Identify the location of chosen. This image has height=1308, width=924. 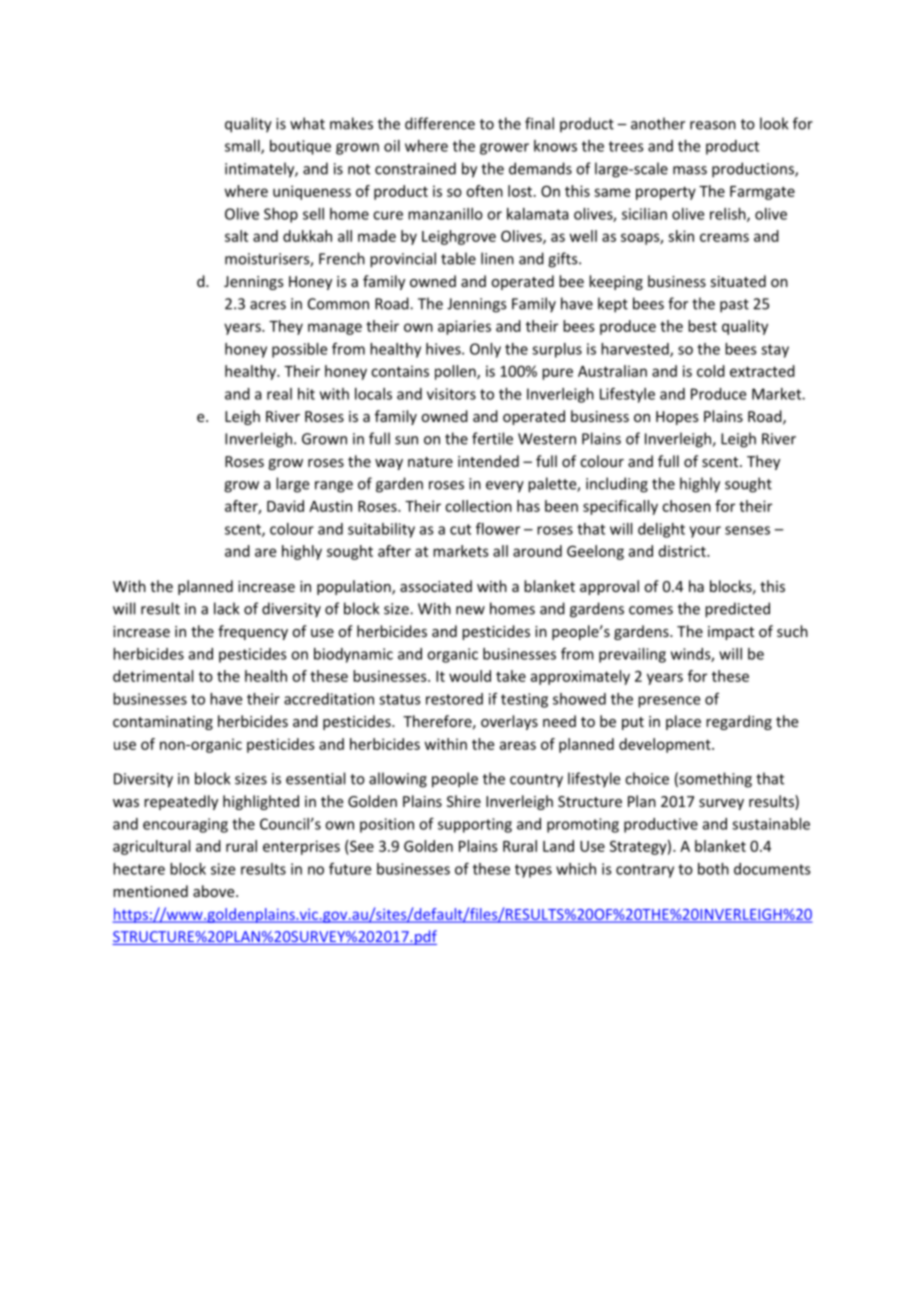
(686, 506).
